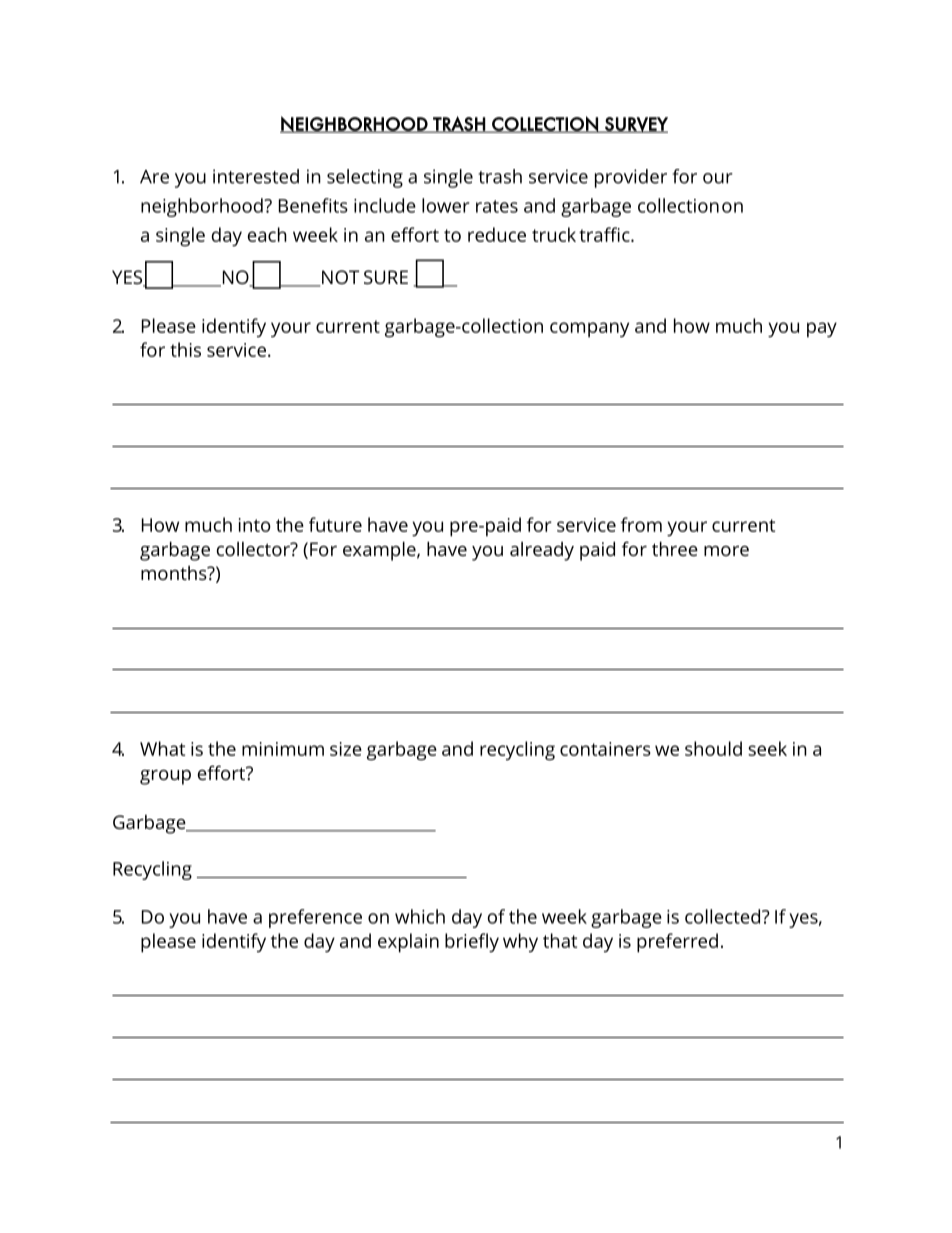 This image has height=1233, width=952. I want to click on into, so click(255, 525).
